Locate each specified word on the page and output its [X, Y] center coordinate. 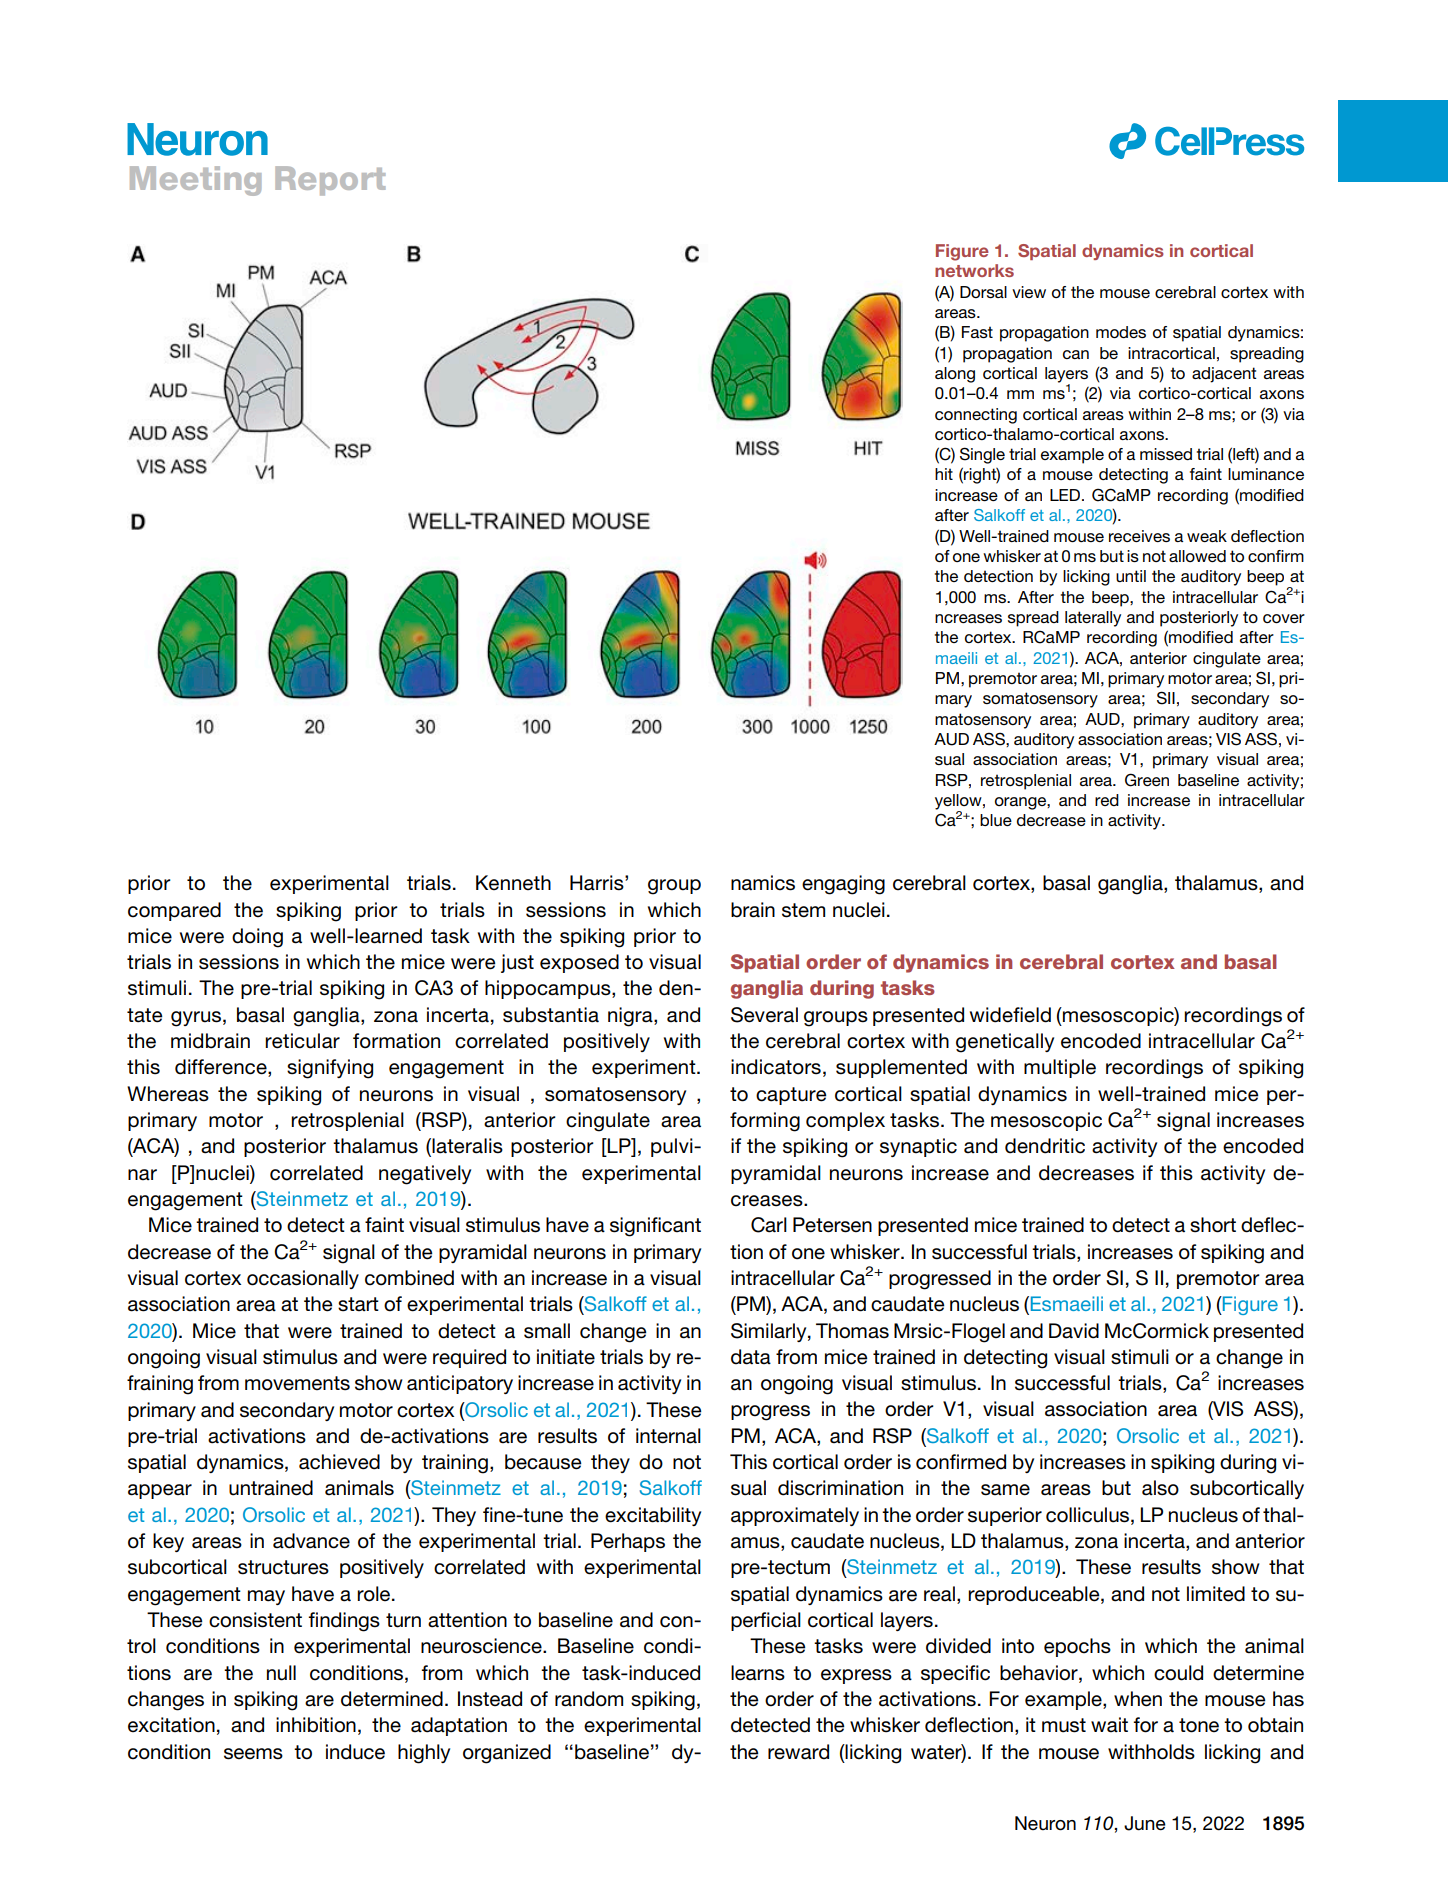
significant [655, 1227]
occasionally [303, 1279]
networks [974, 270]
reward [798, 1752]
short [1213, 1225]
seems [253, 1754]
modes [1121, 332]
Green [1147, 780]
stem [803, 910]
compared [174, 911]
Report [330, 181]
